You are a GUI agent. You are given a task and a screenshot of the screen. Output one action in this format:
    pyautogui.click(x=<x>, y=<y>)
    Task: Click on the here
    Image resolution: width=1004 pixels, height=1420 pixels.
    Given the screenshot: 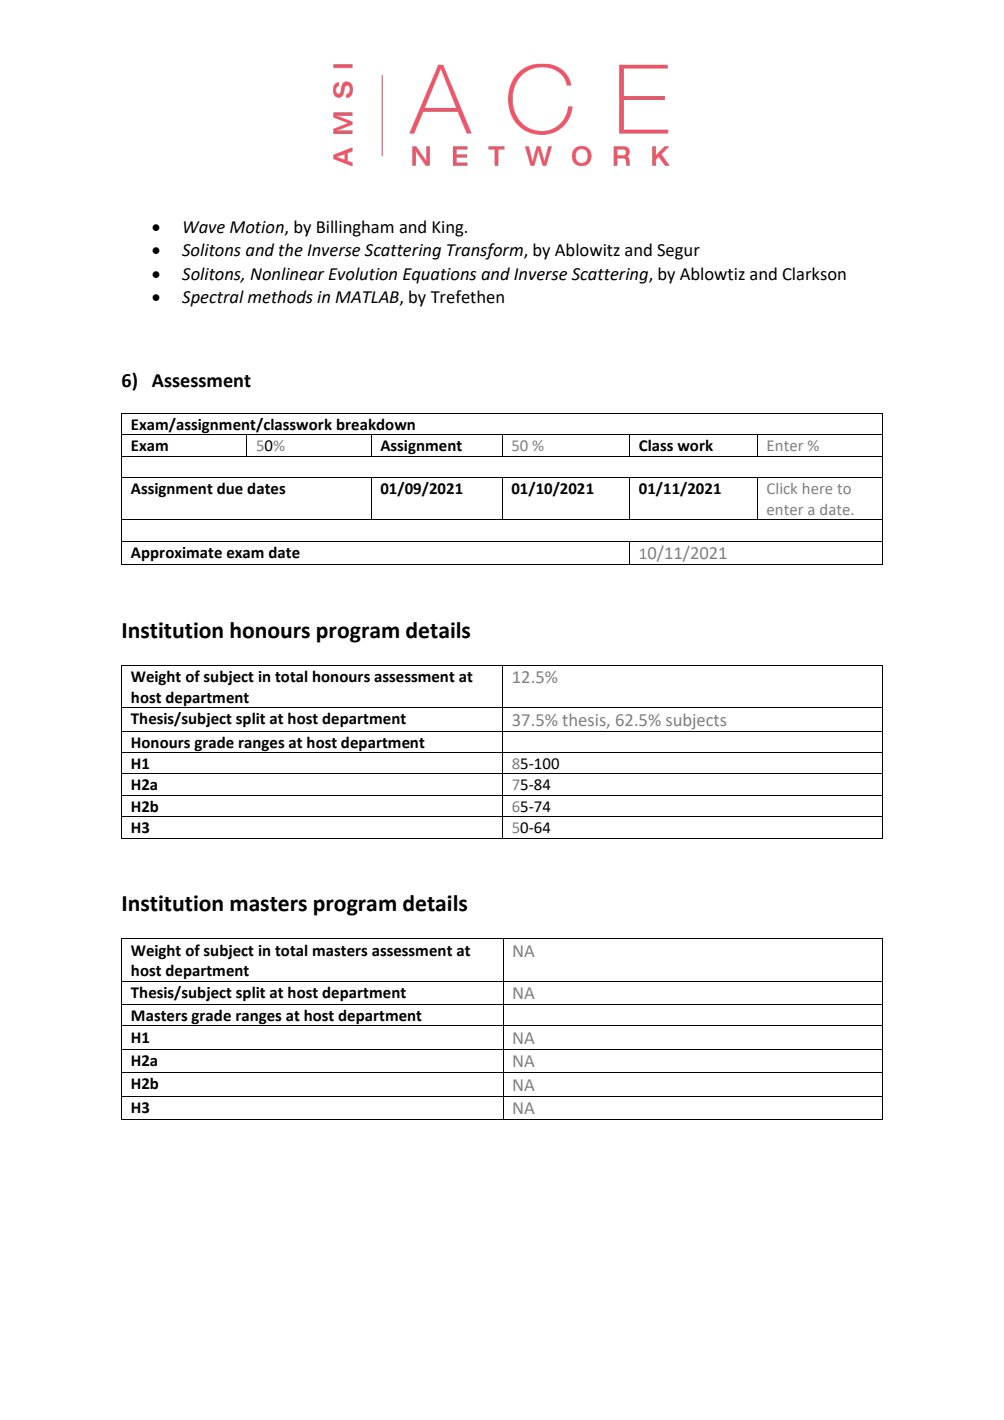 What is the action you would take?
    pyautogui.click(x=817, y=488)
